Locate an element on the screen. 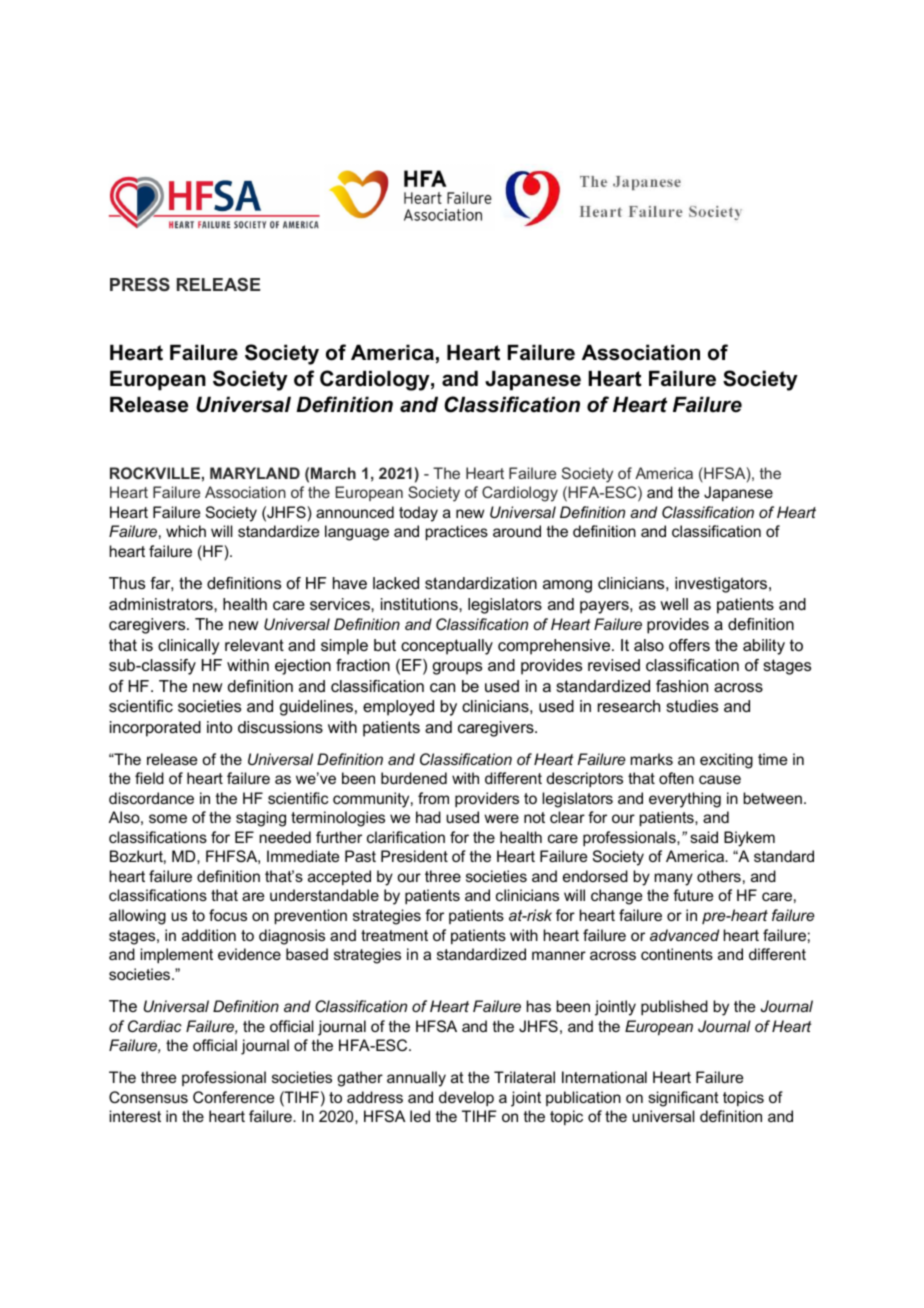  develop is located at coordinates (466, 1098).
